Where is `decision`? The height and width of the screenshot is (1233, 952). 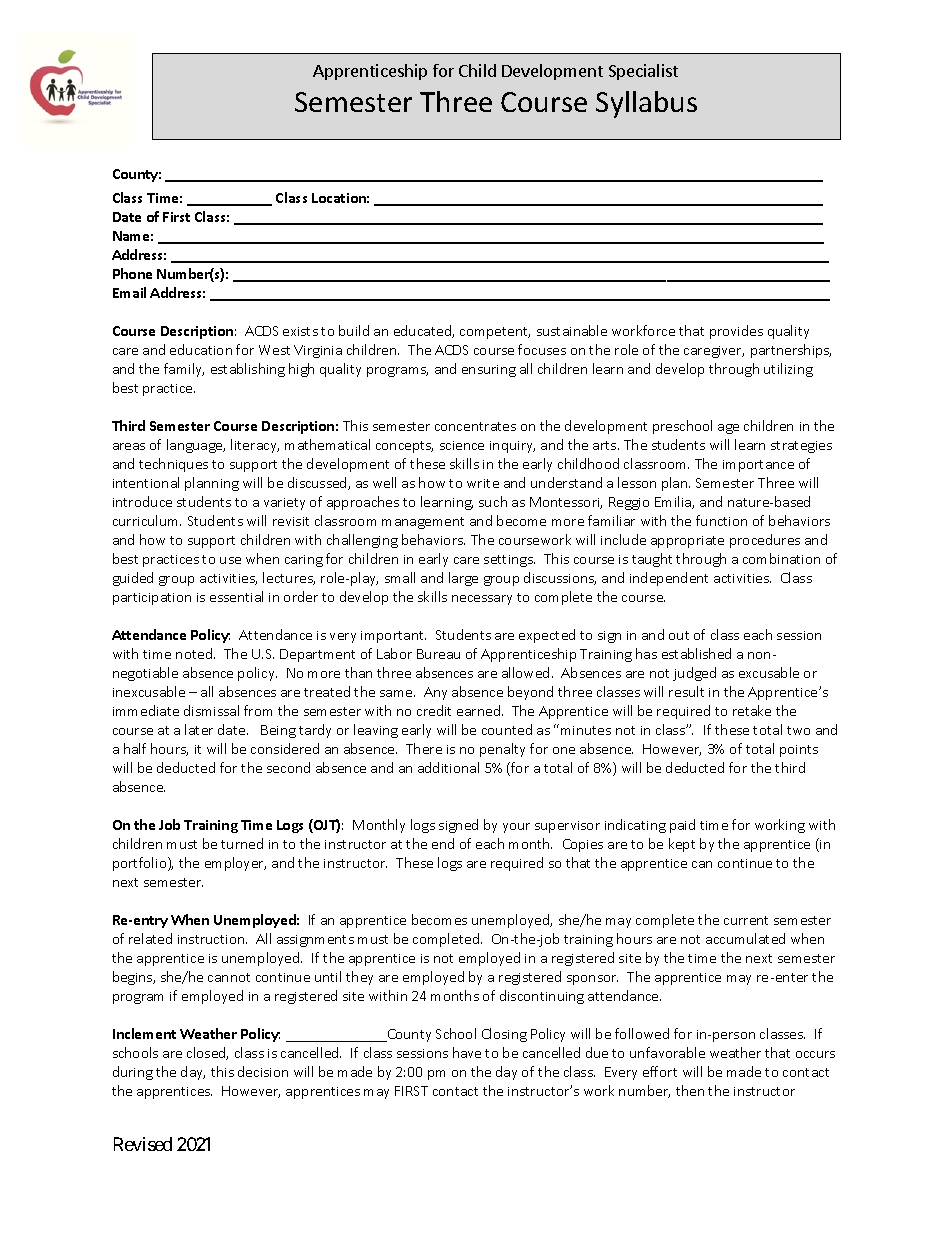
decision is located at coordinates (263, 1071).
